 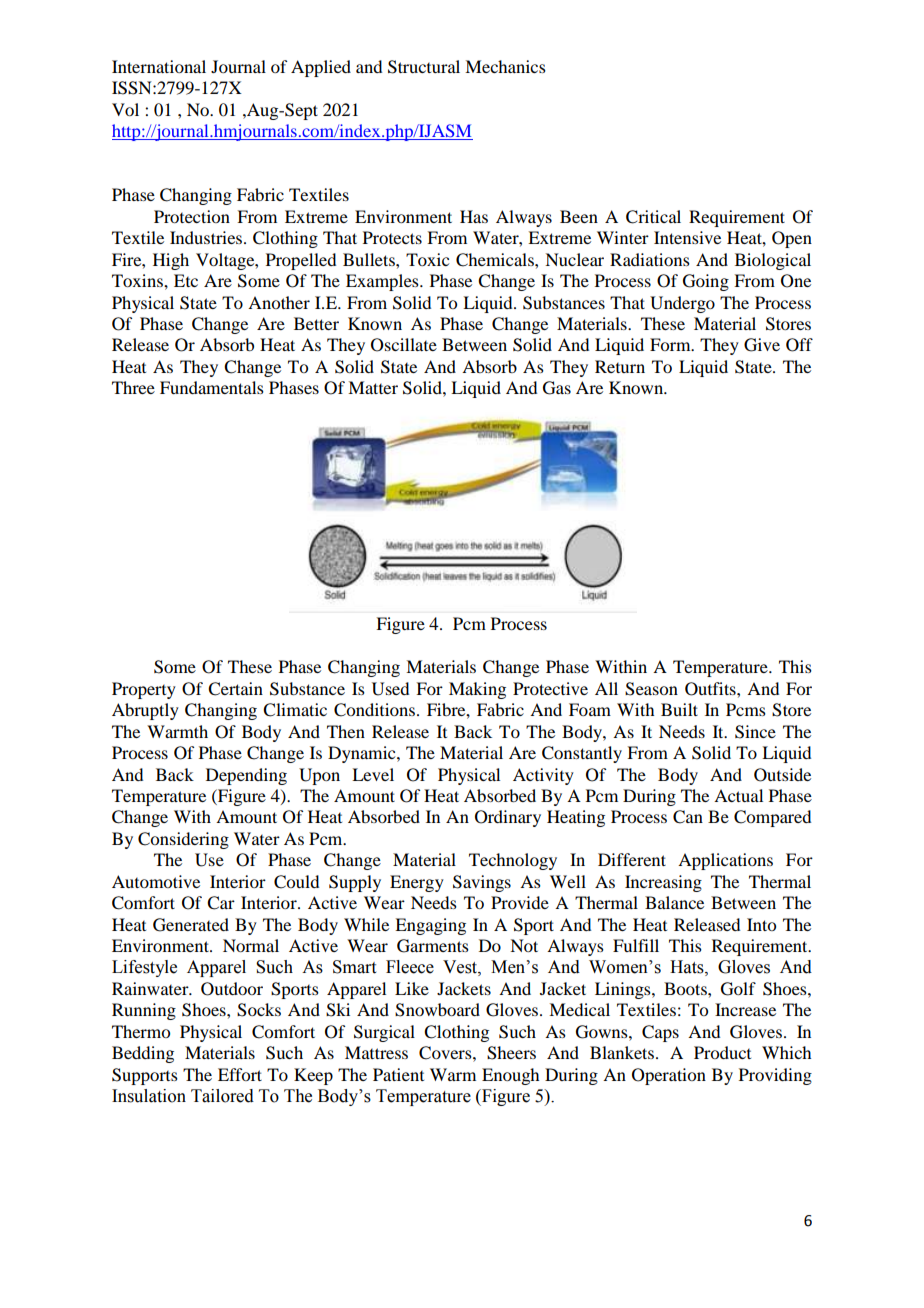 I want to click on International, so click(x=159, y=66).
